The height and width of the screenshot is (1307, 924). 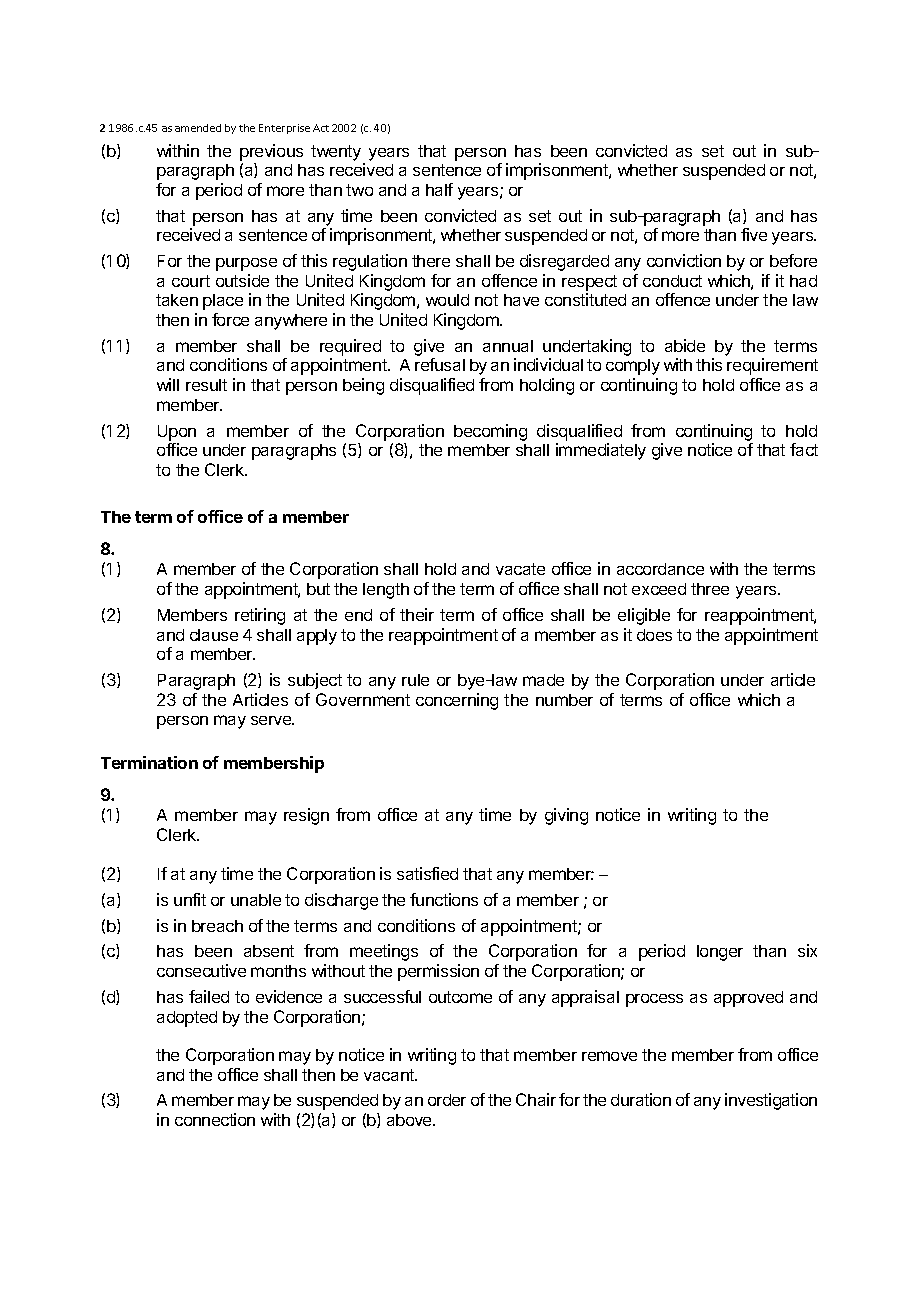 I want to click on connection, so click(x=215, y=1119).
